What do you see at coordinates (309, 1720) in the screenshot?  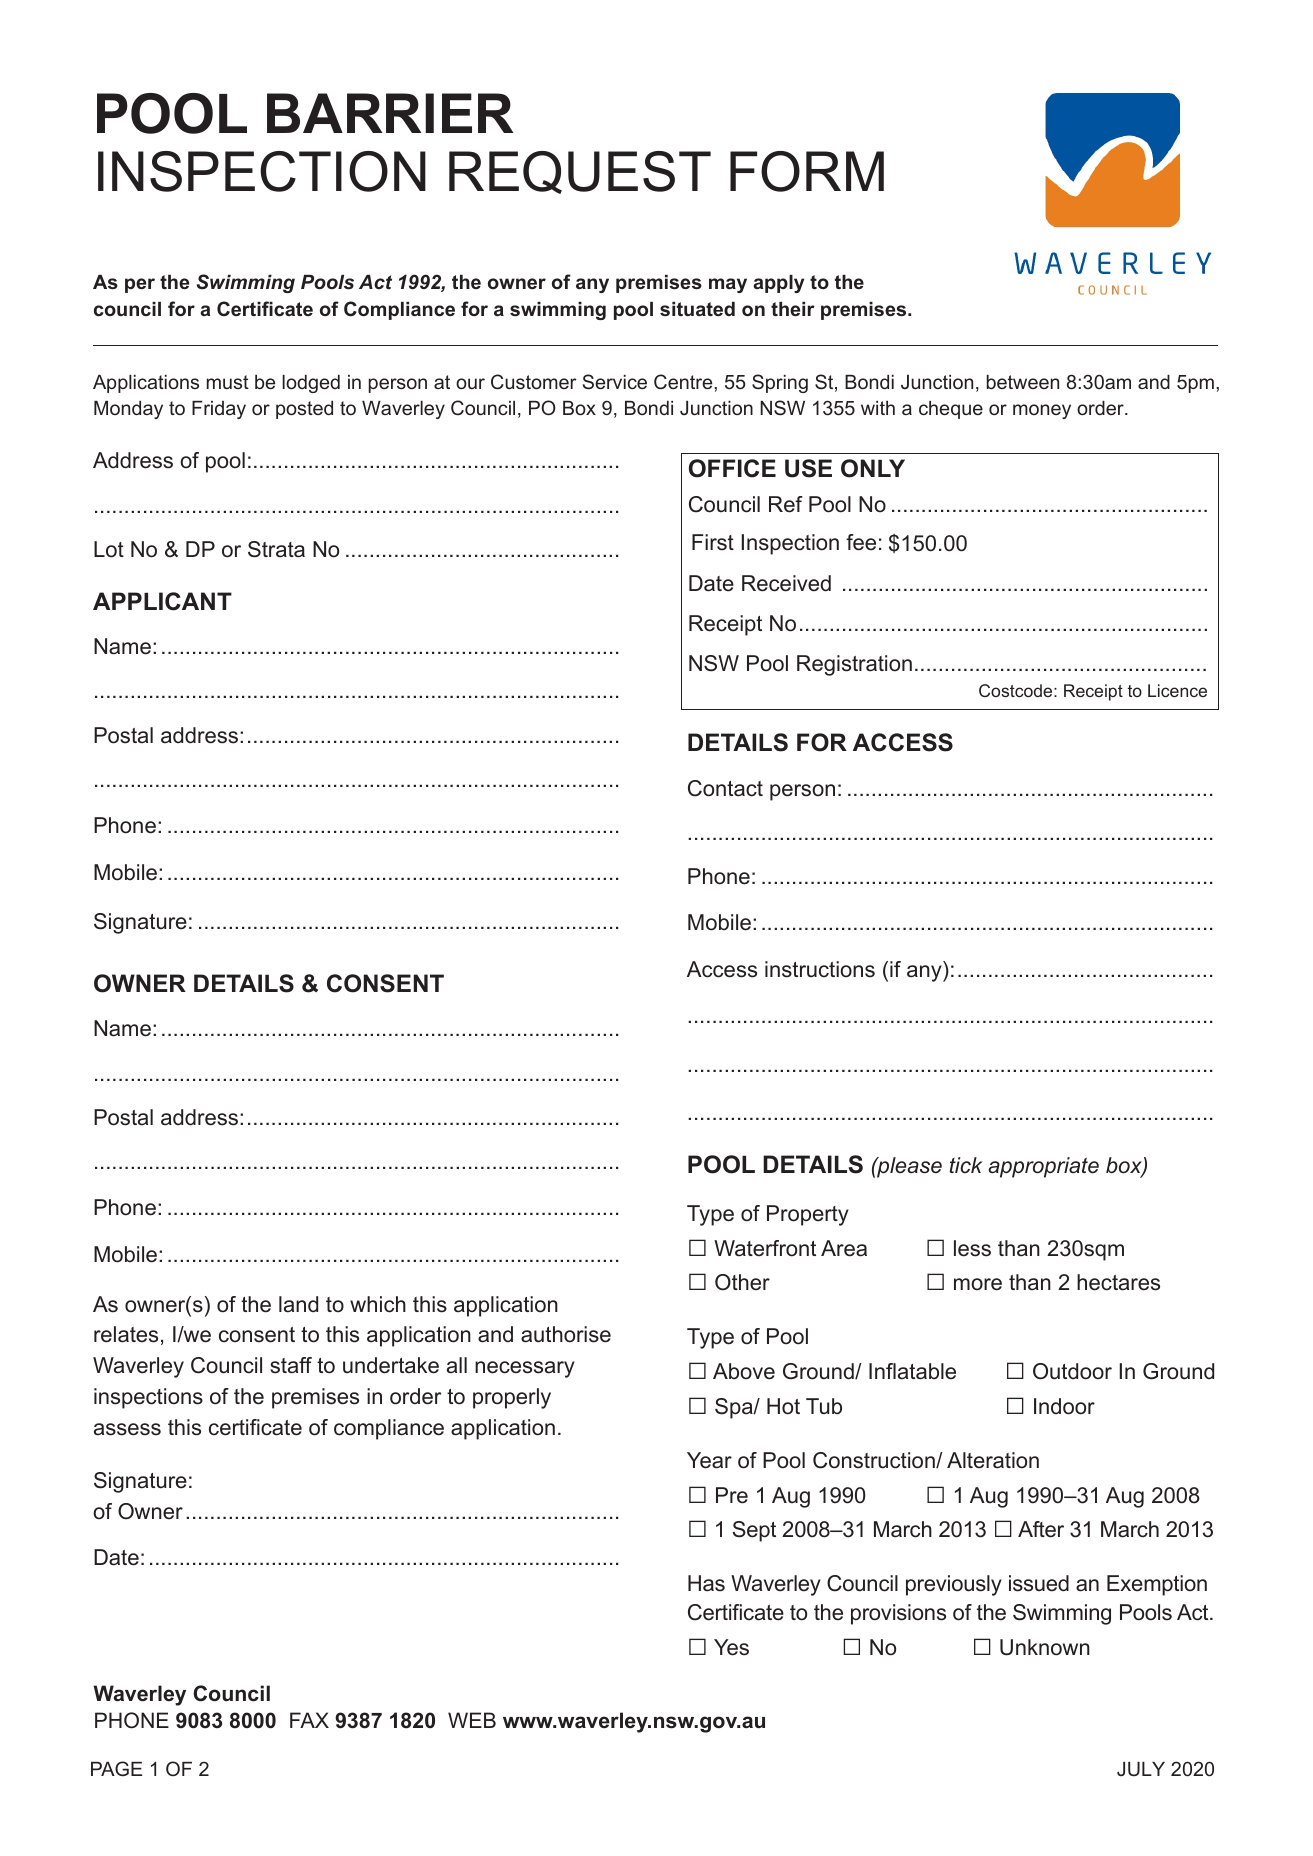 I see `FAX` at bounding box center [309, 1720].
